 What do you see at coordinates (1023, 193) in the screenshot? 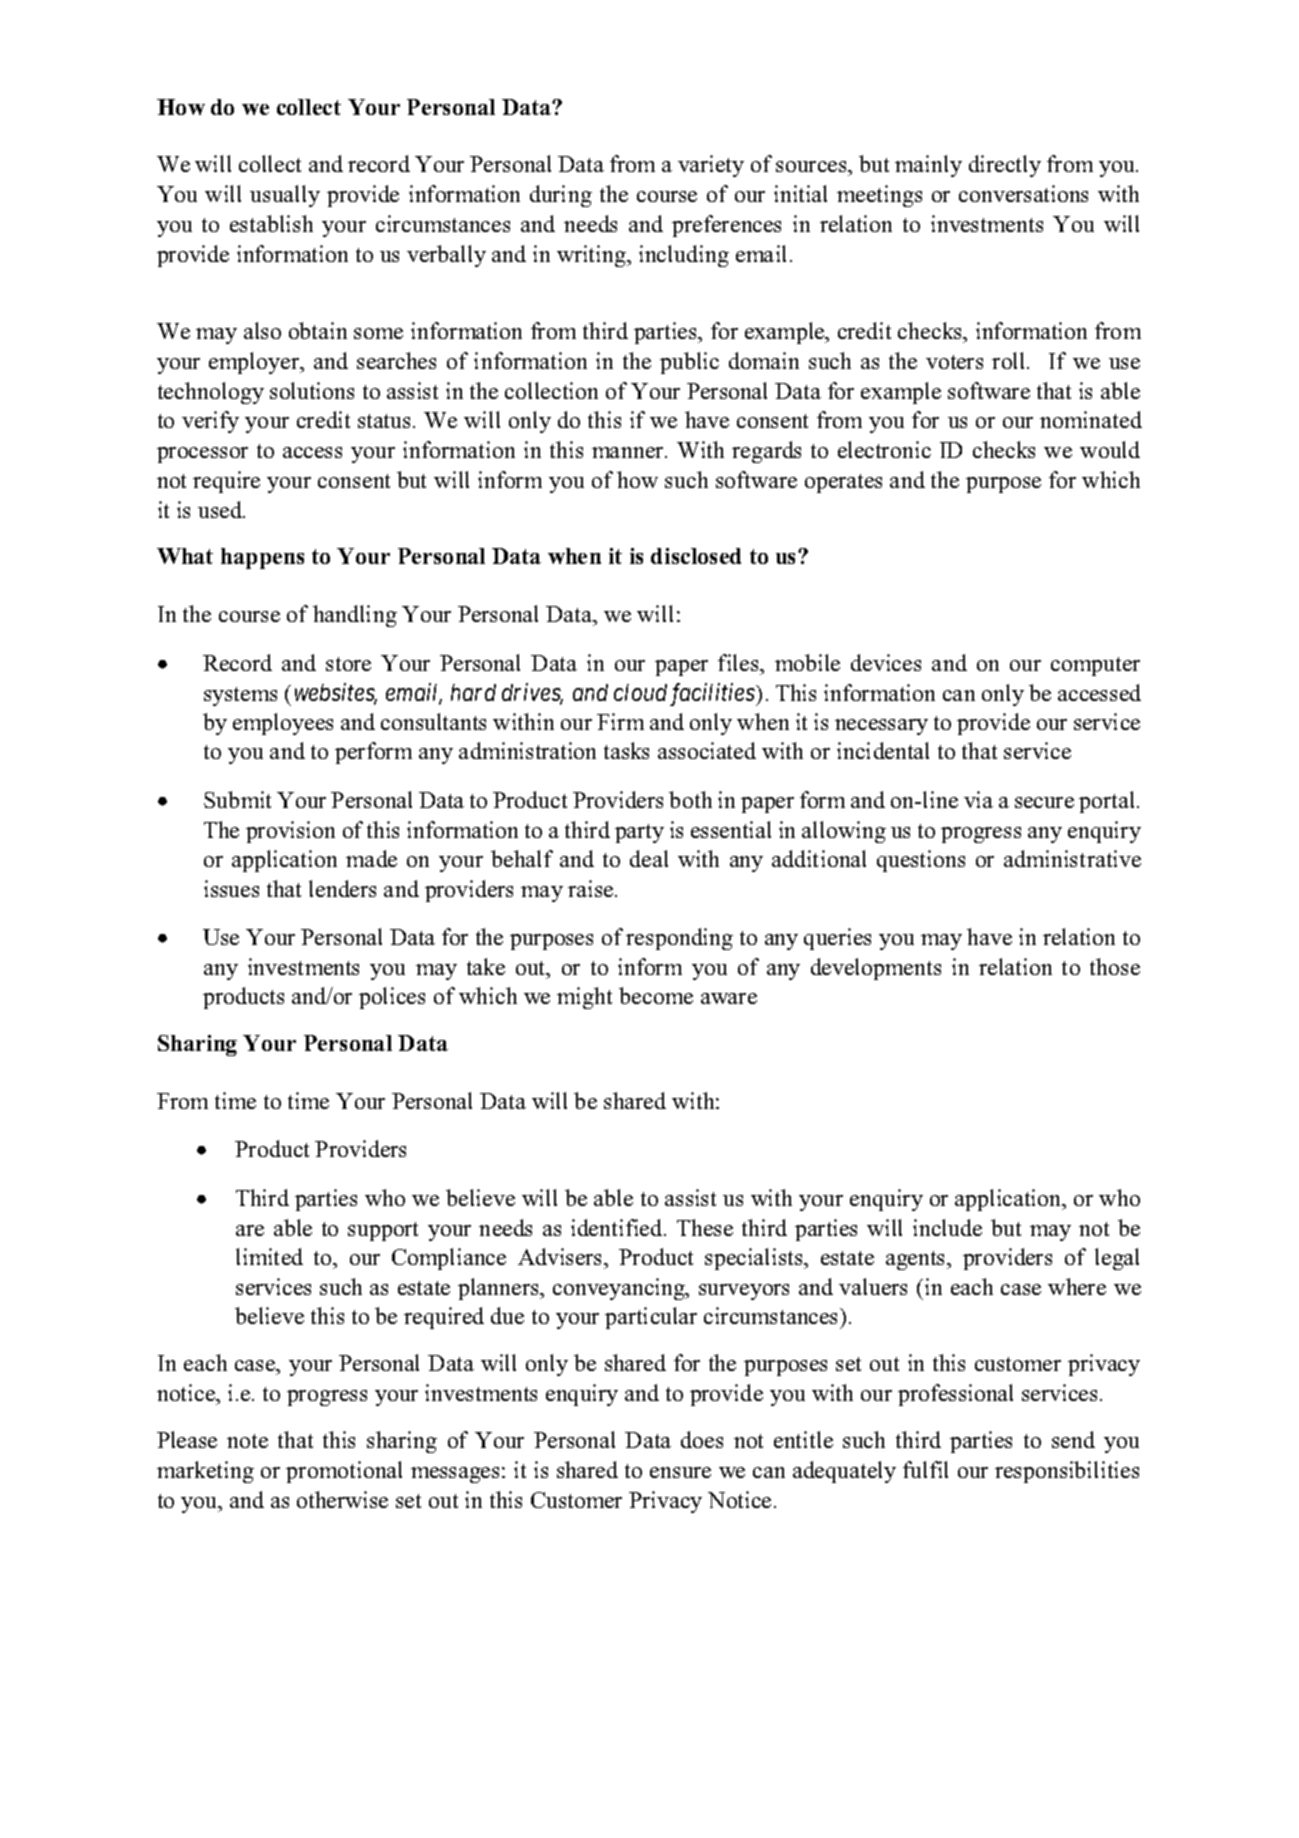
I see `conversations` at bounding box center [1023, 193].
